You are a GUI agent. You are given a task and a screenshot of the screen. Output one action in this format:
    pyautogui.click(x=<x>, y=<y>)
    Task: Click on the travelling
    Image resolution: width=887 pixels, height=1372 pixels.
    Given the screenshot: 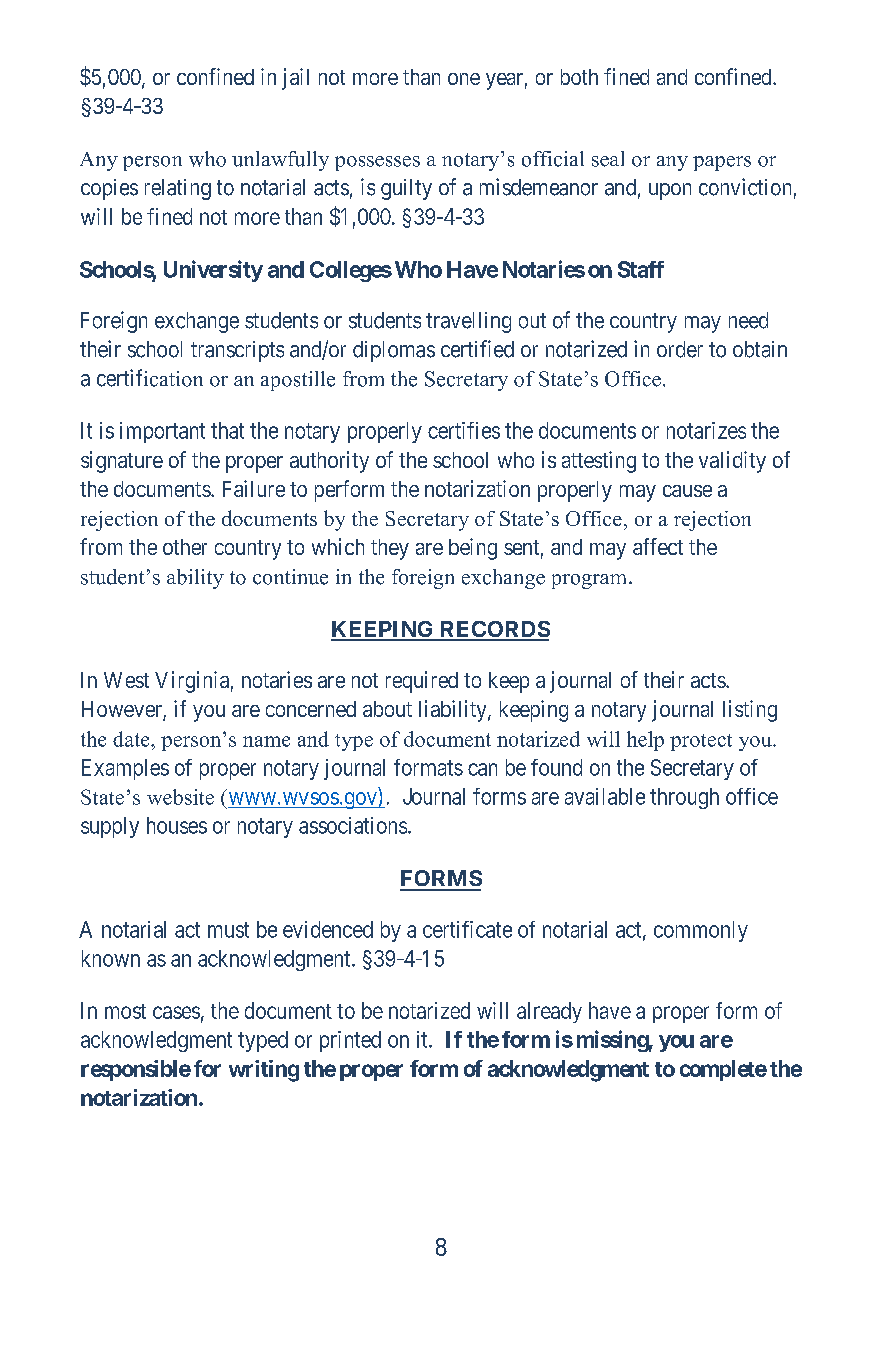 What is the action you would take?
    pyautogui.click(x=468, y=322)
